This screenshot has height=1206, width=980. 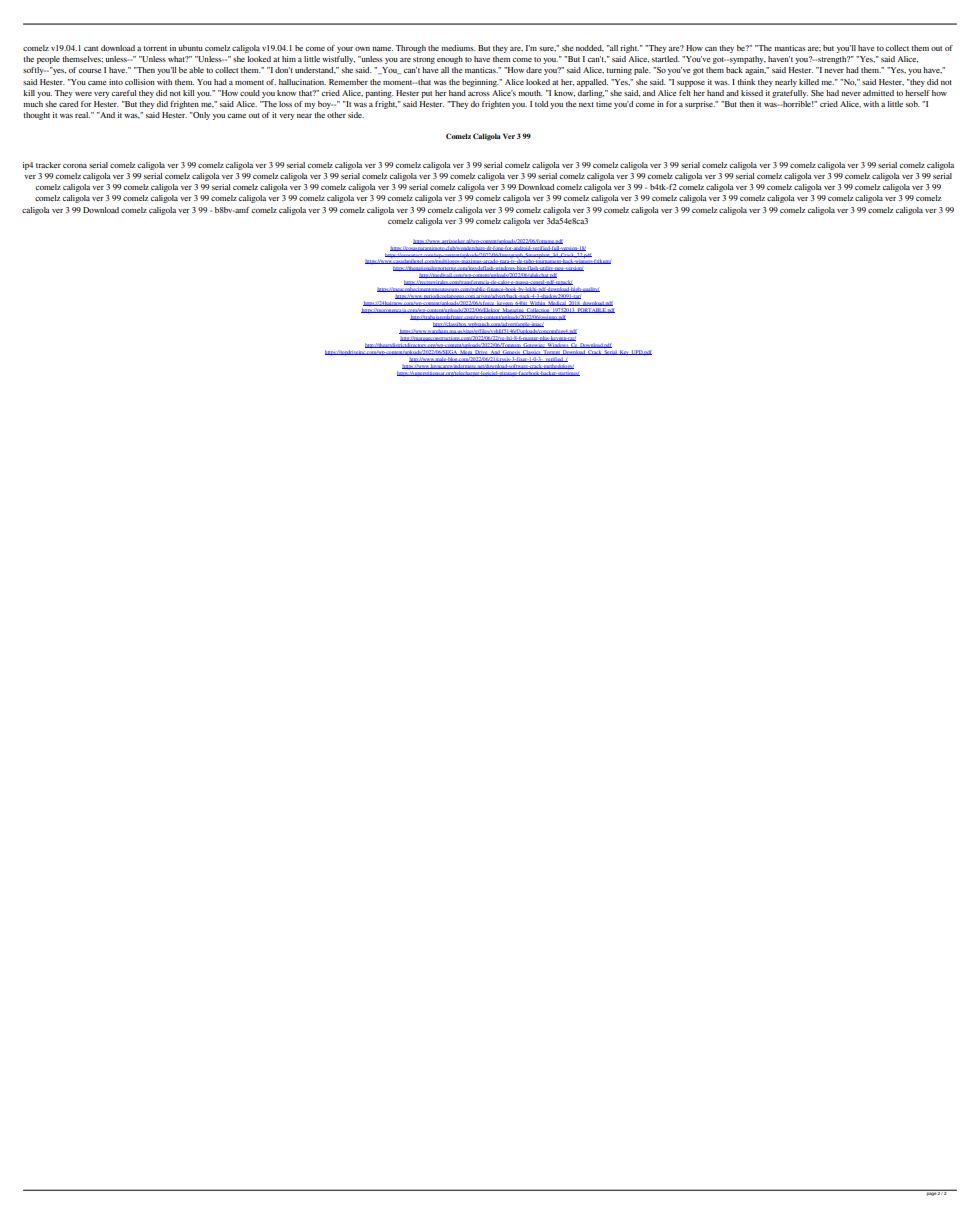 What do you see at coordinates (931, 1193) in the screenshot?
I see `page` at bounding box center [931, 1193].
